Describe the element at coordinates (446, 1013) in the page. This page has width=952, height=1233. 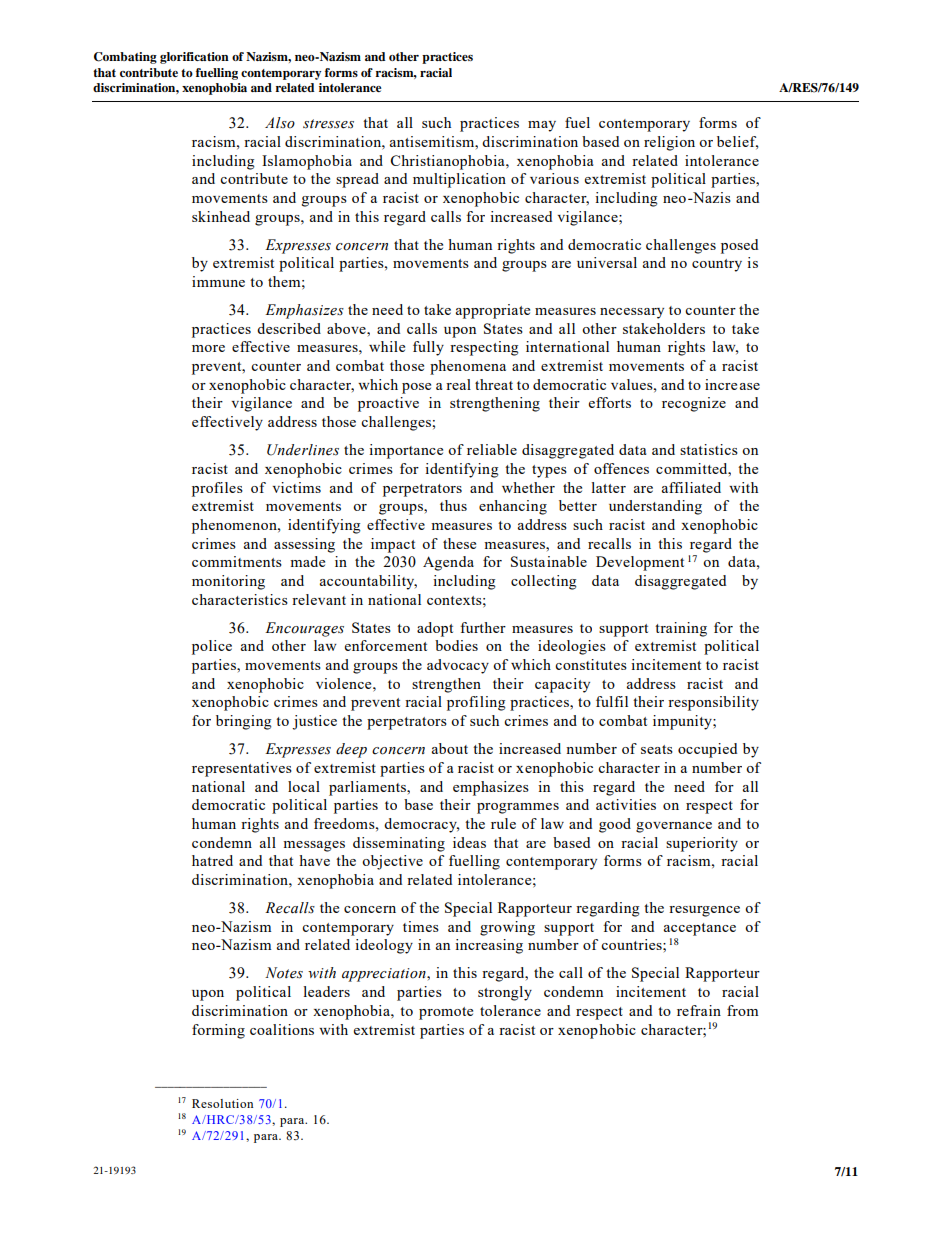
I see `promote` at that location.
